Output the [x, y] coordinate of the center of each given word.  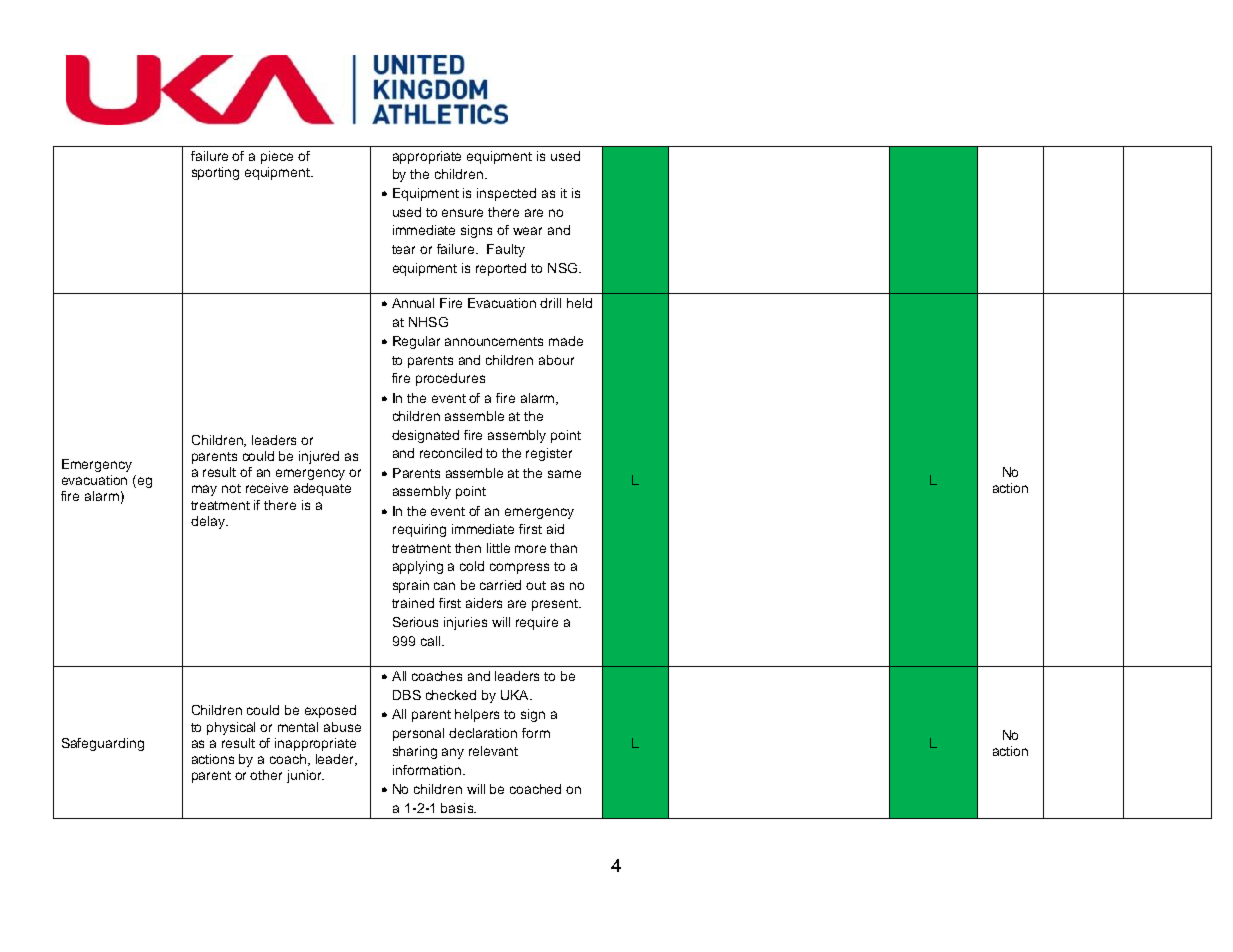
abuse [342, 727]
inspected [506, 194]
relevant [493, 751]
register [549, 454]
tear [403, 249]
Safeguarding [103, 744]
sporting [215, 173]
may [204, 490]
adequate [322, 489]
